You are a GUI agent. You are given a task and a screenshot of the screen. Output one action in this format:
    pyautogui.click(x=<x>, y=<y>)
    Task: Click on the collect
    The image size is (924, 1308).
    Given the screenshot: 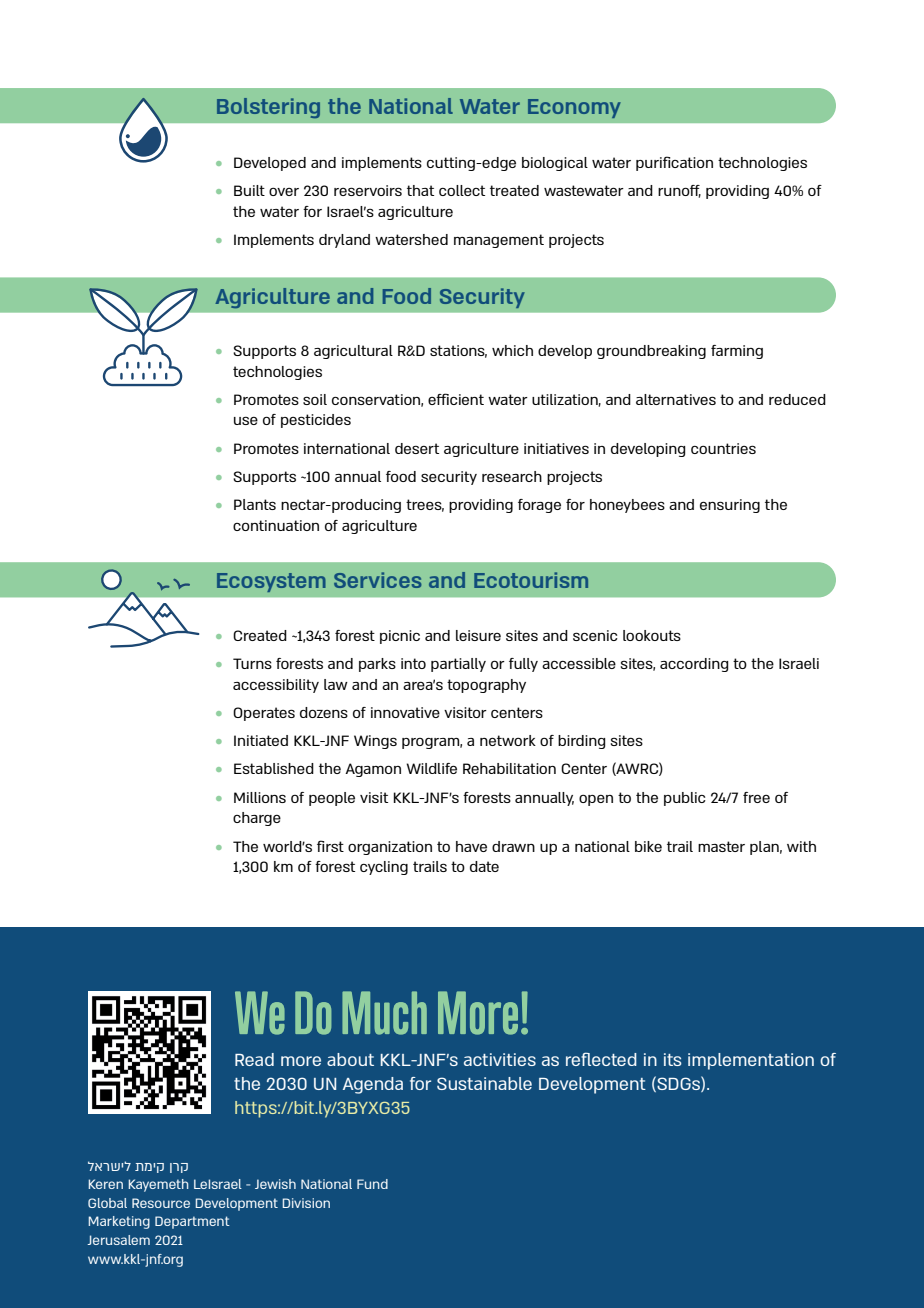 What is the action you would take?
    pyautogui.click(x=462, y=190)
